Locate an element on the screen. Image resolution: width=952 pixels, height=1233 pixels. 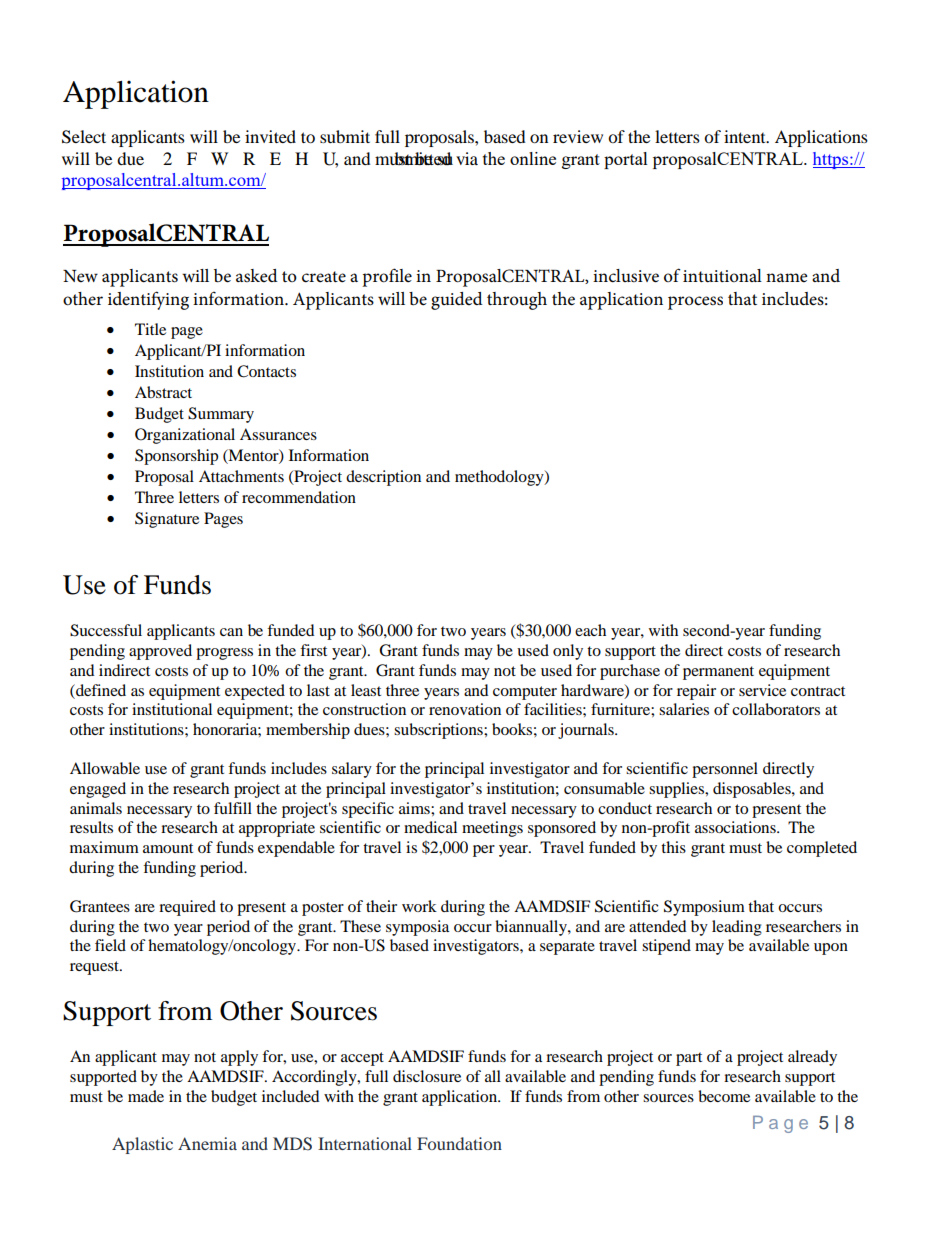
made is located at coordinates (146, 1096).
